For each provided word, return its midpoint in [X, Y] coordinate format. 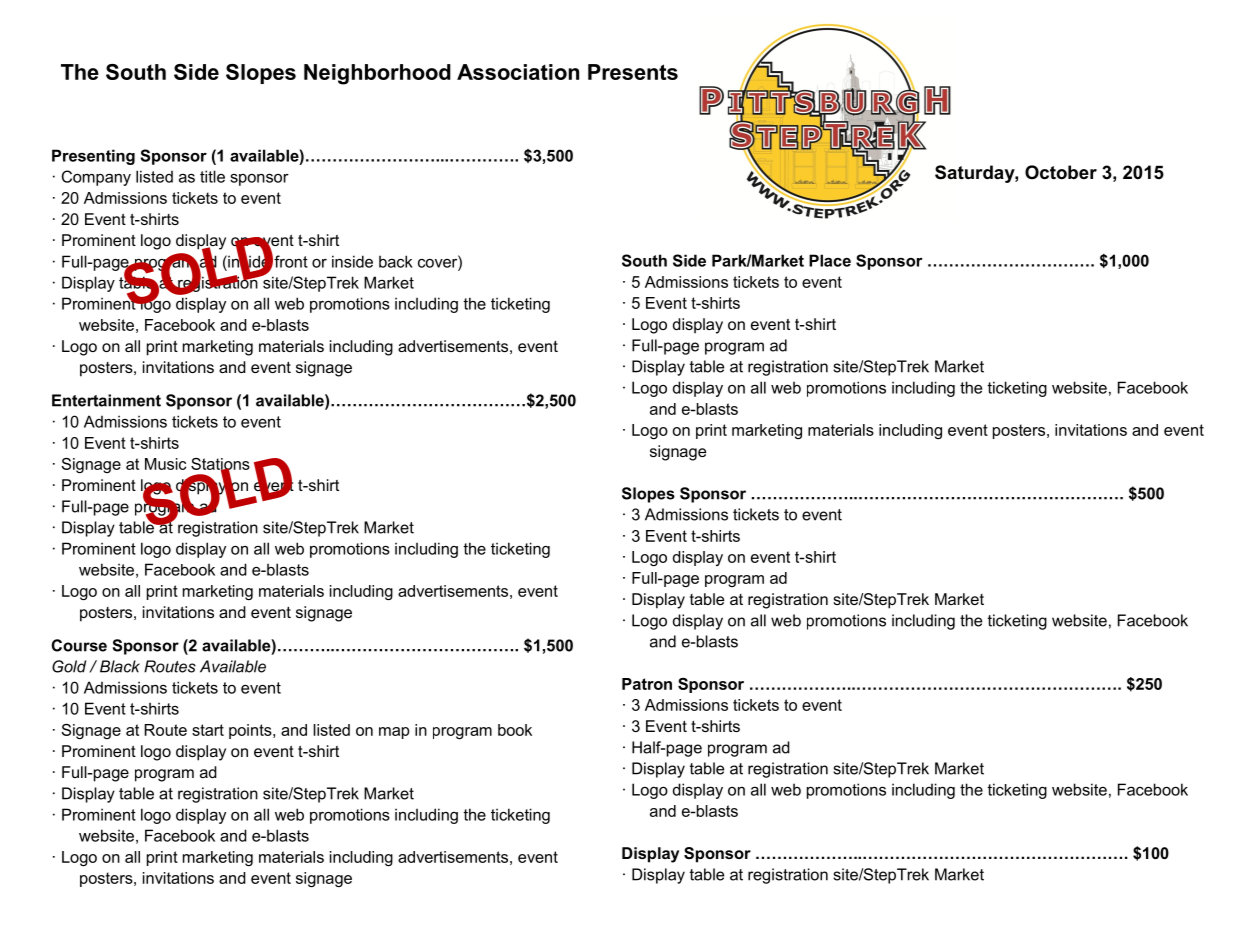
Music [165, 464]
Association [518, 72]
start [208, 730]
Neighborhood [377, 74]
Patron [647, 684]
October [1061, 172]
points [251, 731]
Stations [220, 465]
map [394, 733]
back [396, 261]
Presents [633, 72]
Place [830, 260]
